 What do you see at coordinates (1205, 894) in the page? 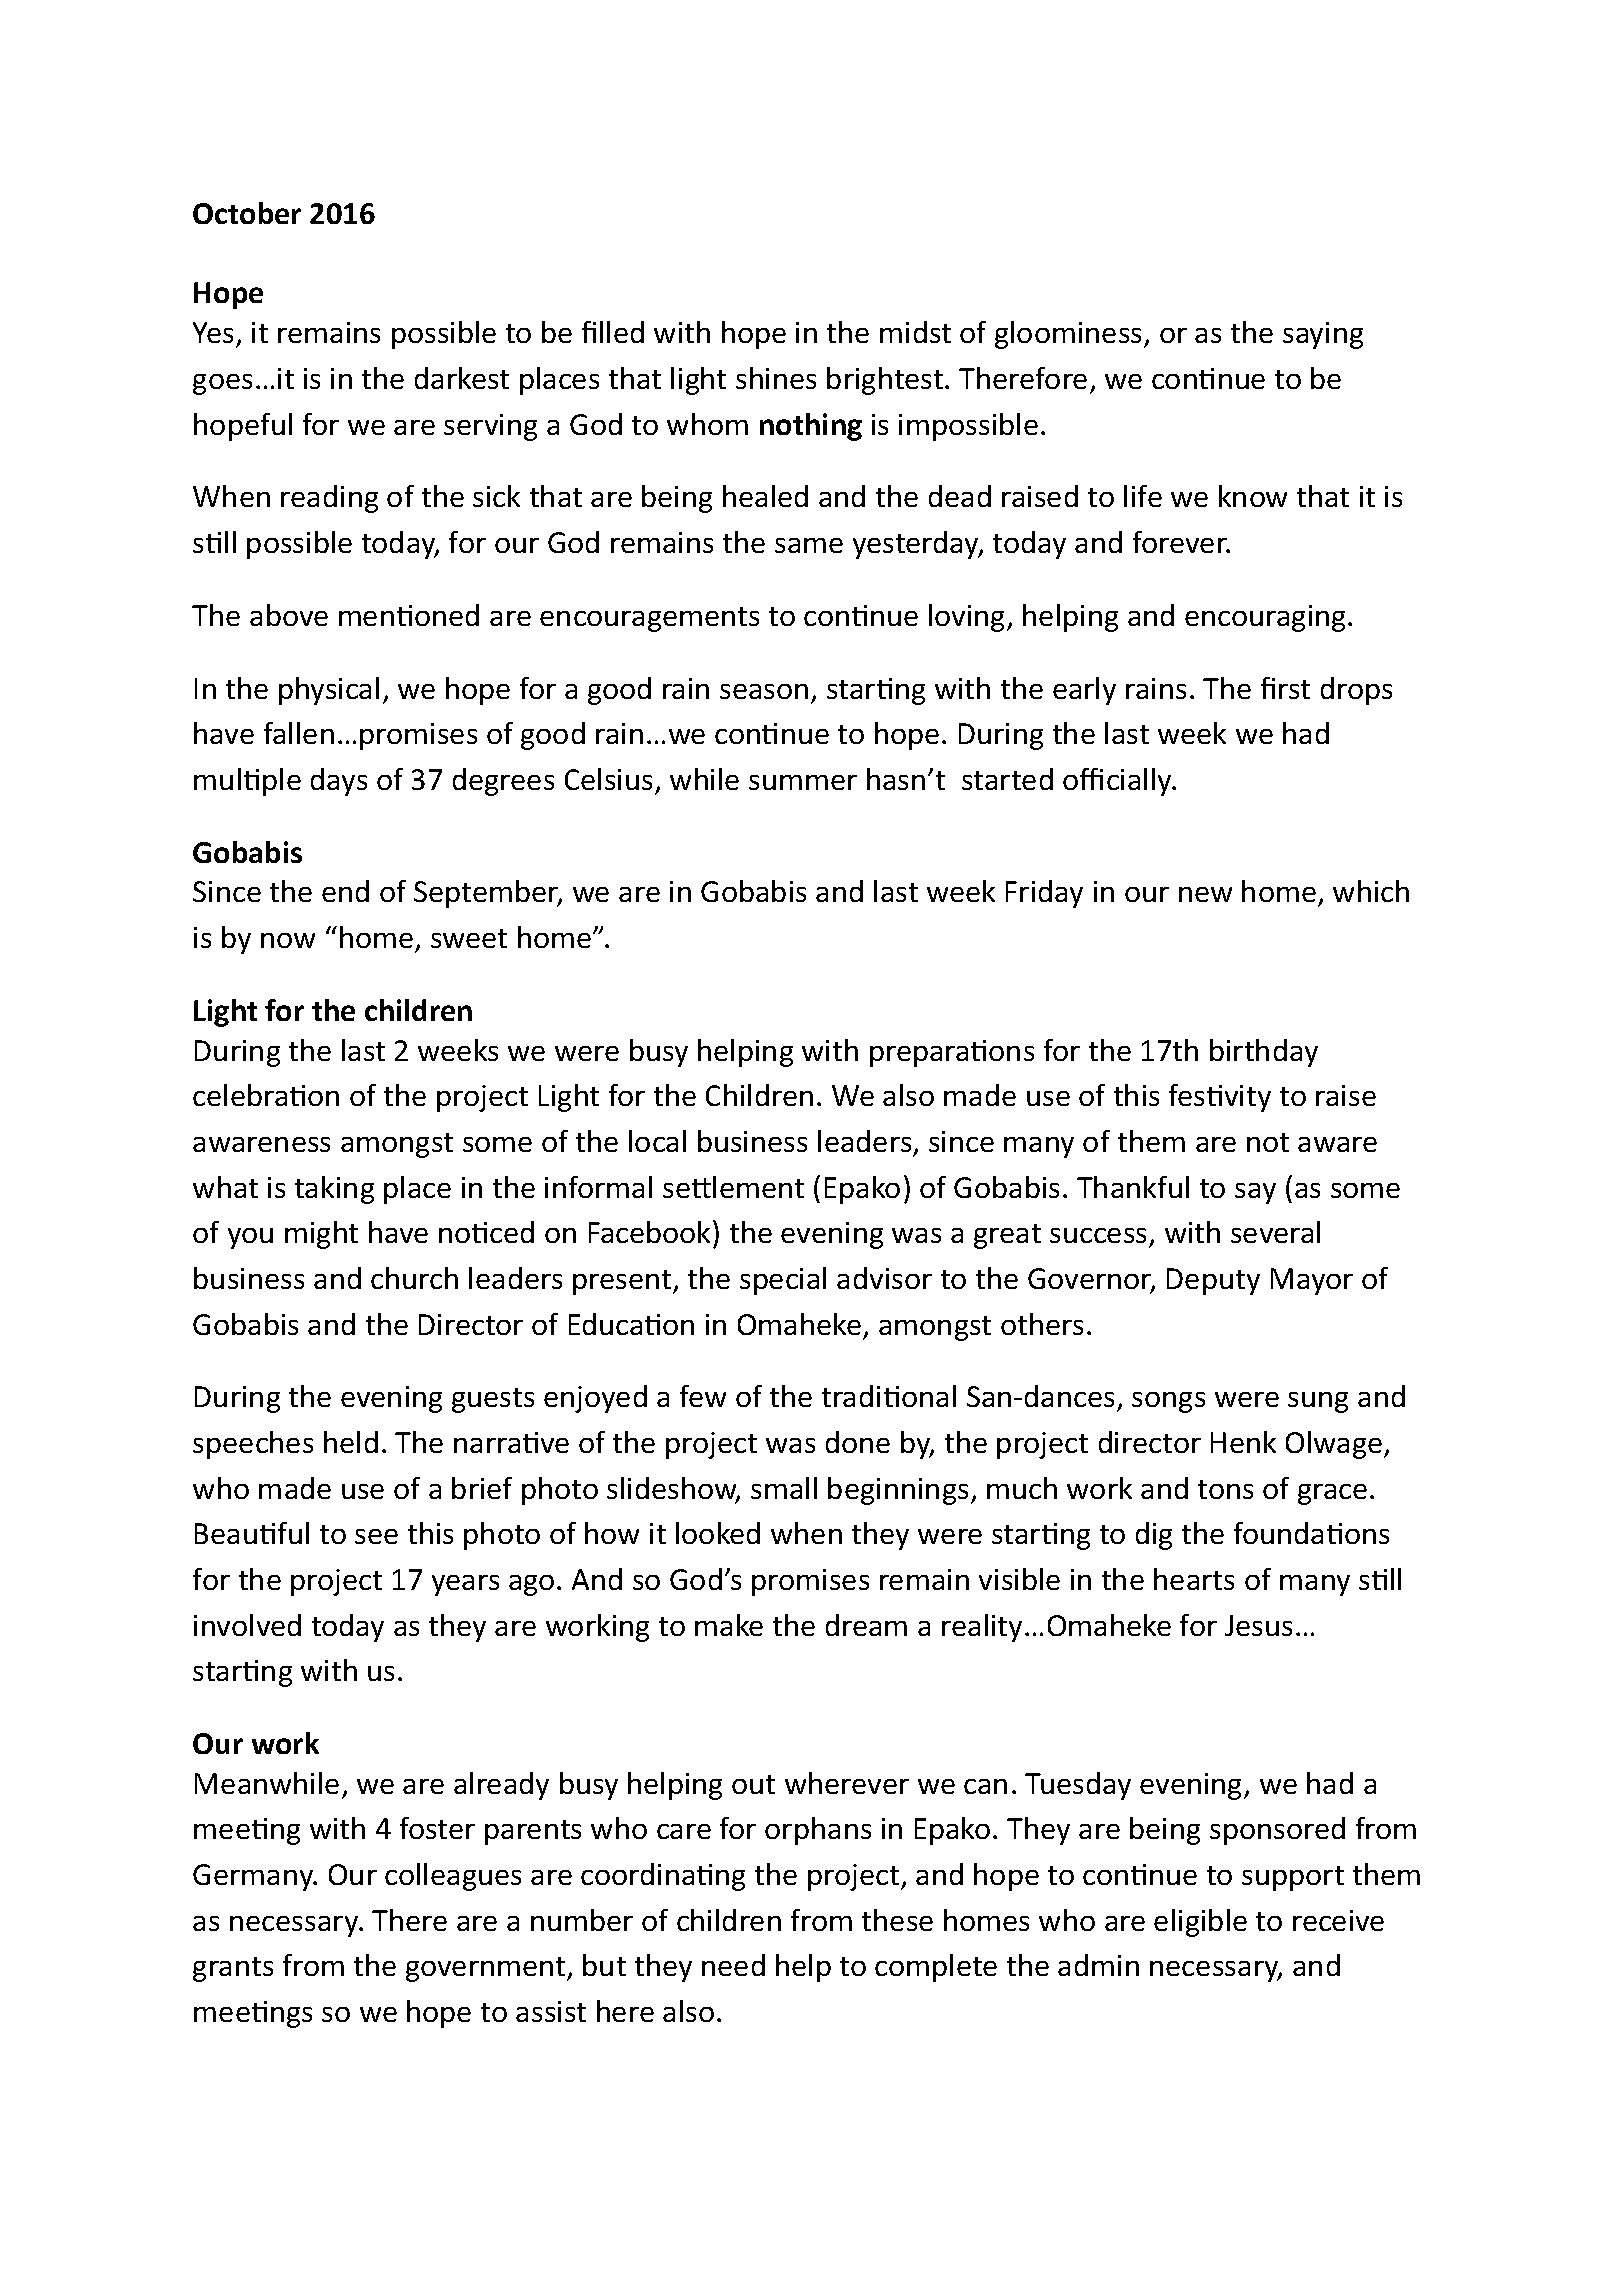
I see `new` at bounding box center [1205, 894].
